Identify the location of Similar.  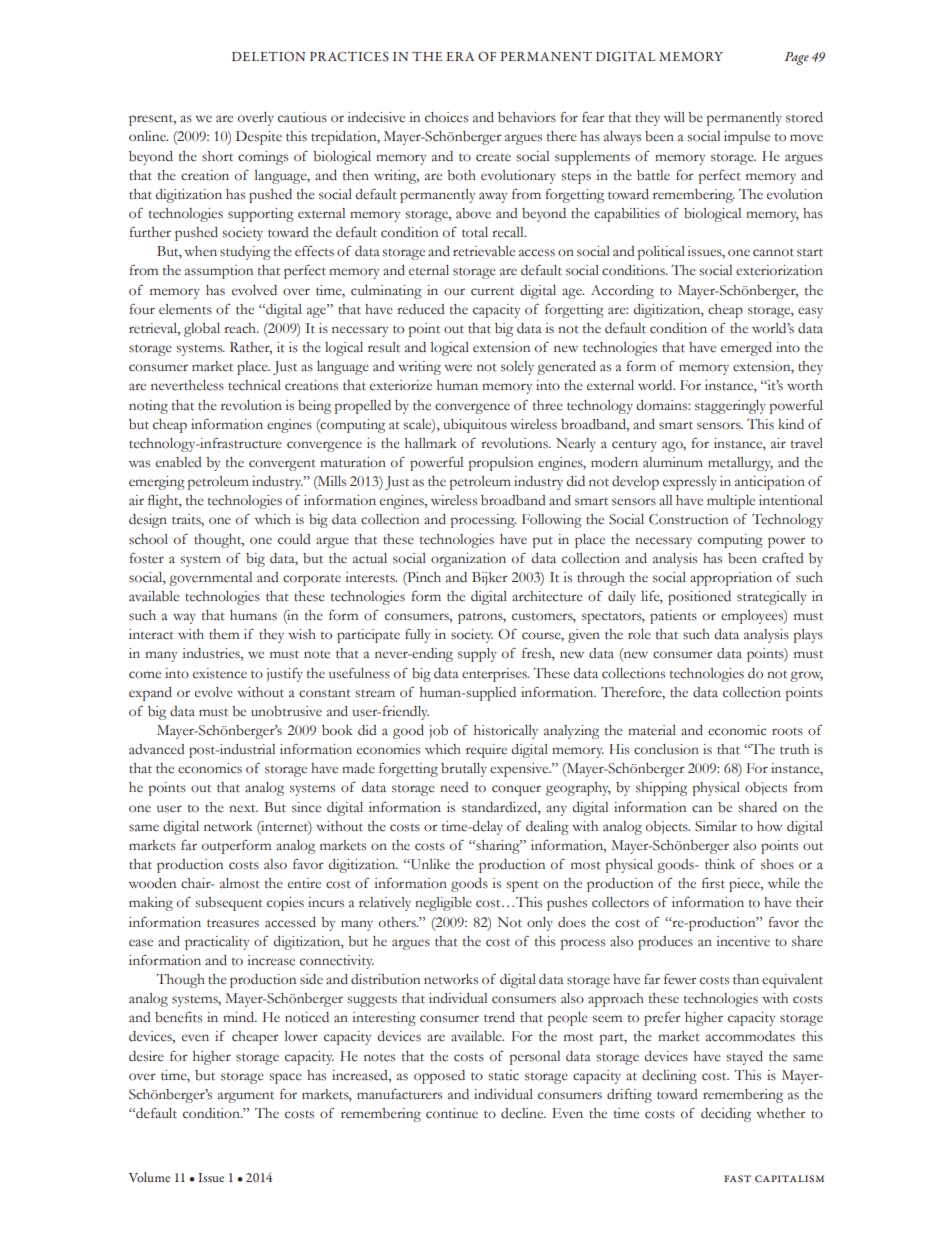
(716, 826).
